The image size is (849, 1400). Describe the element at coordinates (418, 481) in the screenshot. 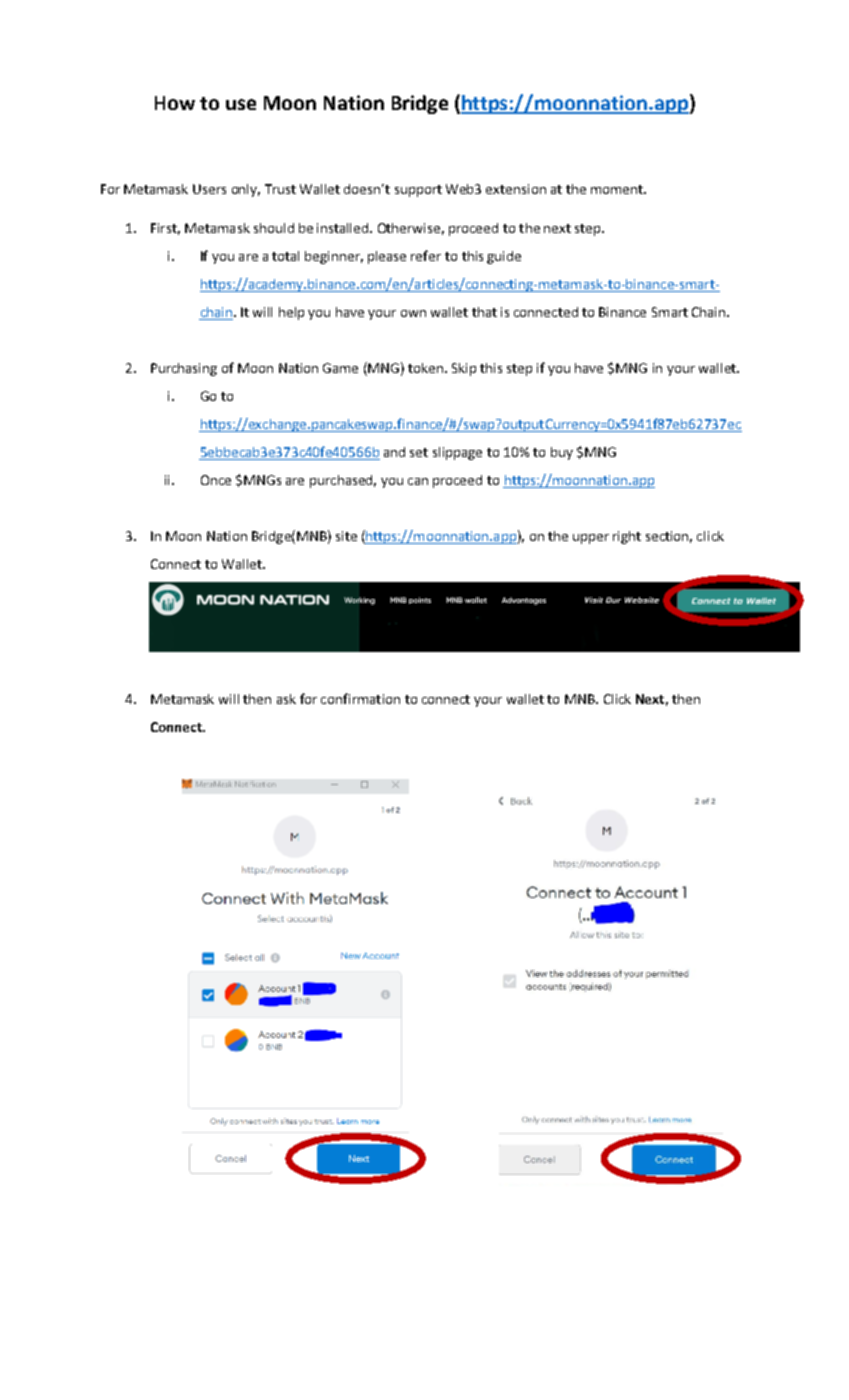

I see `can` at that location.
